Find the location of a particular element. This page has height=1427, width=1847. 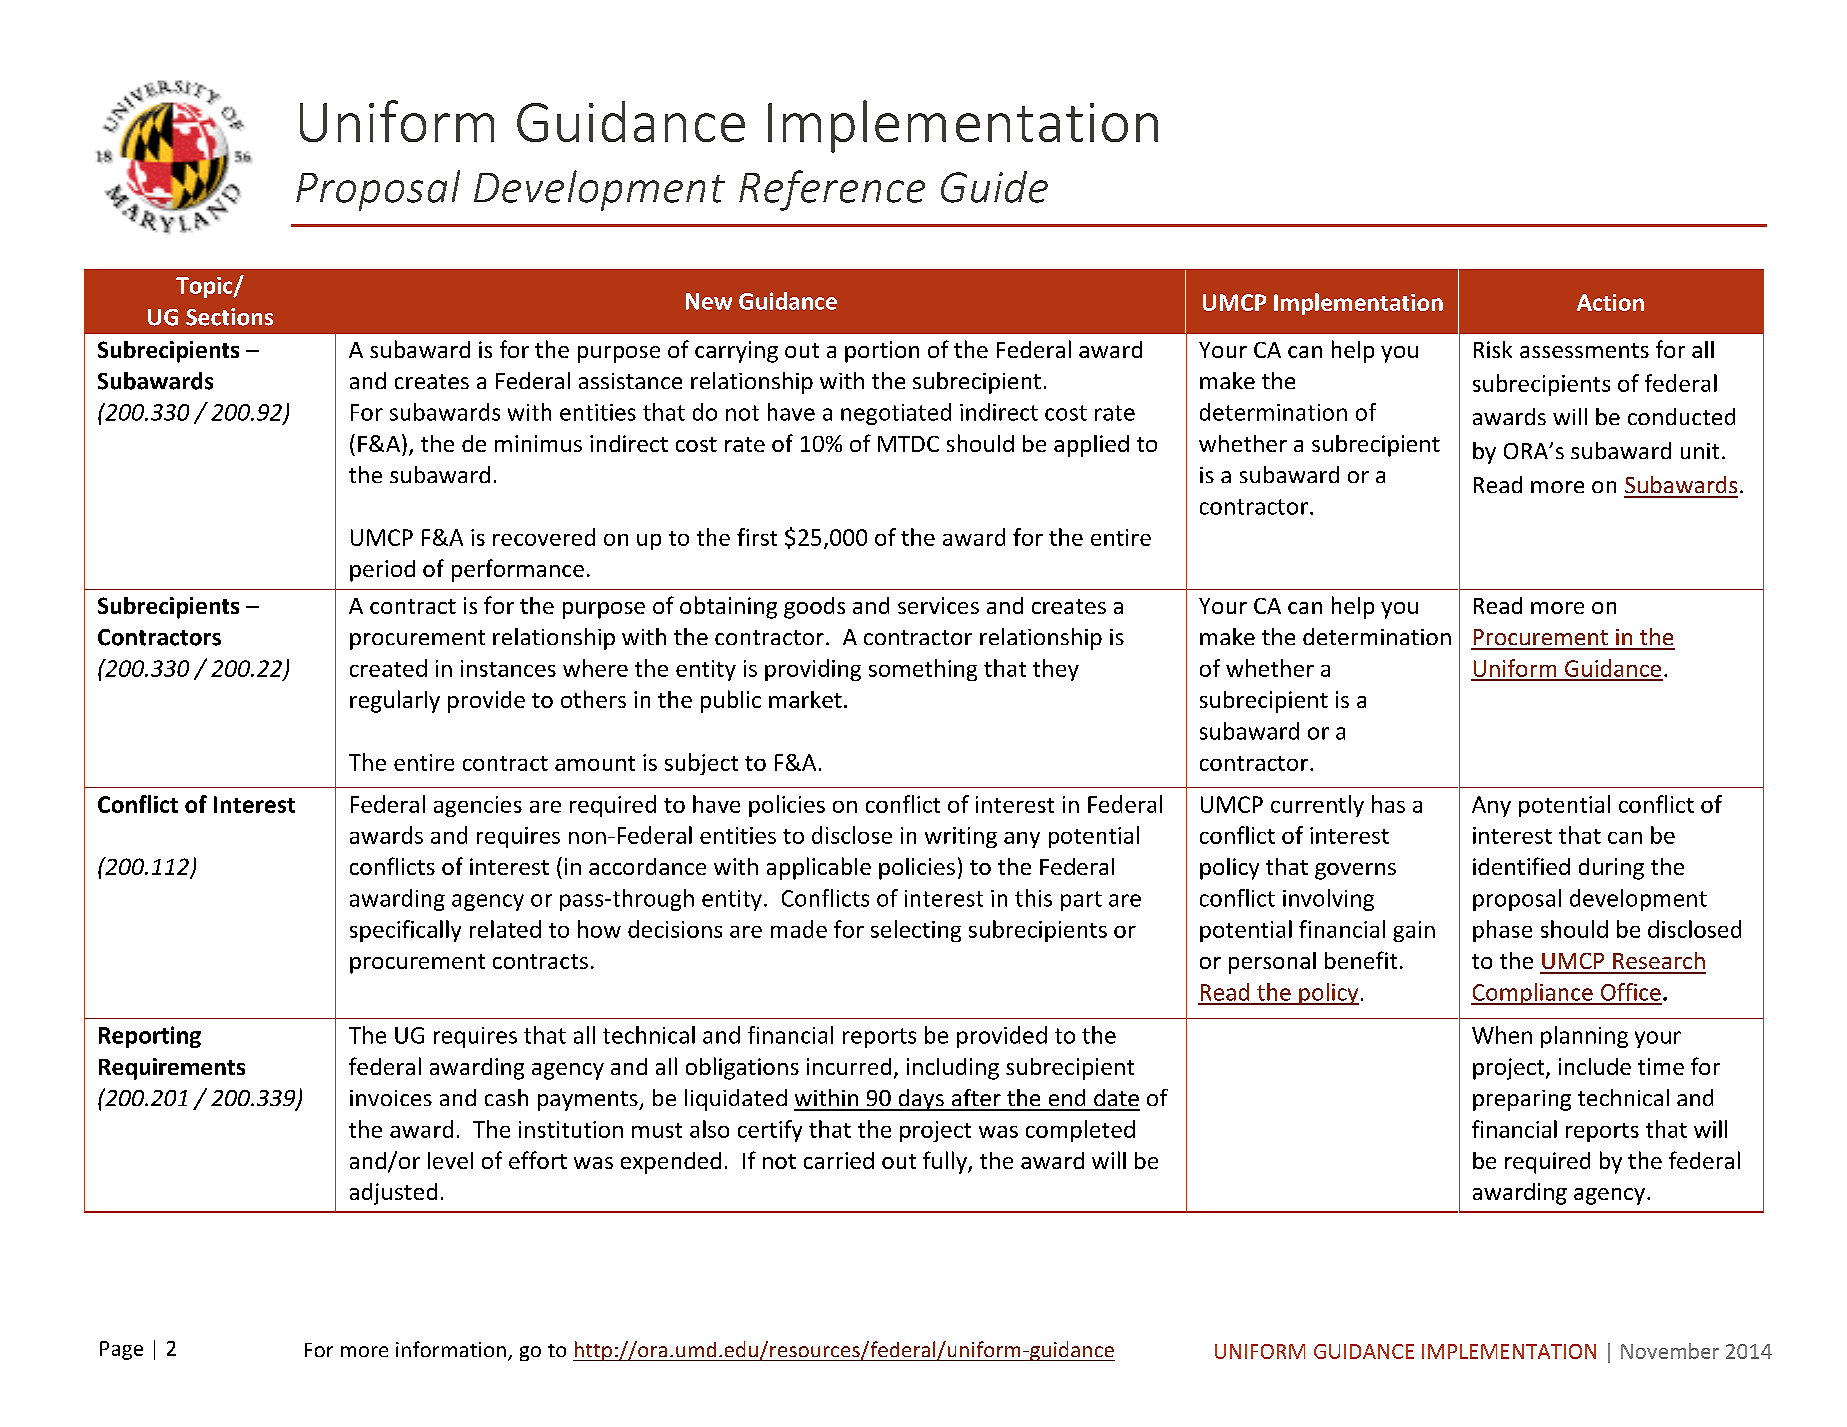

Reference is located at coordinates (832, 190).
